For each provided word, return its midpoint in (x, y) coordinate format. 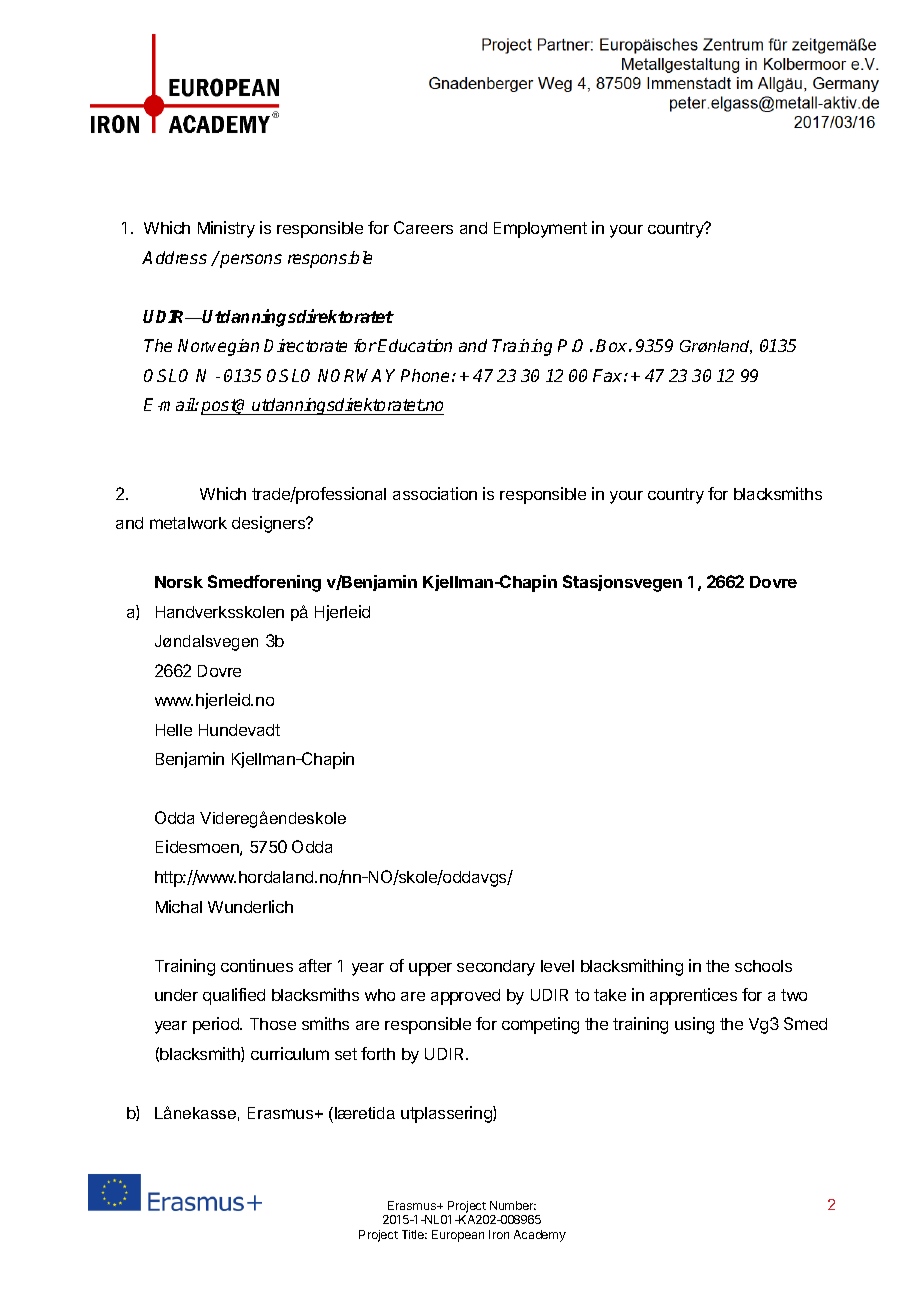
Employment (540, 230)
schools (763, 966)
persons (251, 261)
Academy (540, 1236)
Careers (423, 227)
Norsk (179, 582)
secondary (496, 968)
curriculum (290, 1053)
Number (513, 1205)
